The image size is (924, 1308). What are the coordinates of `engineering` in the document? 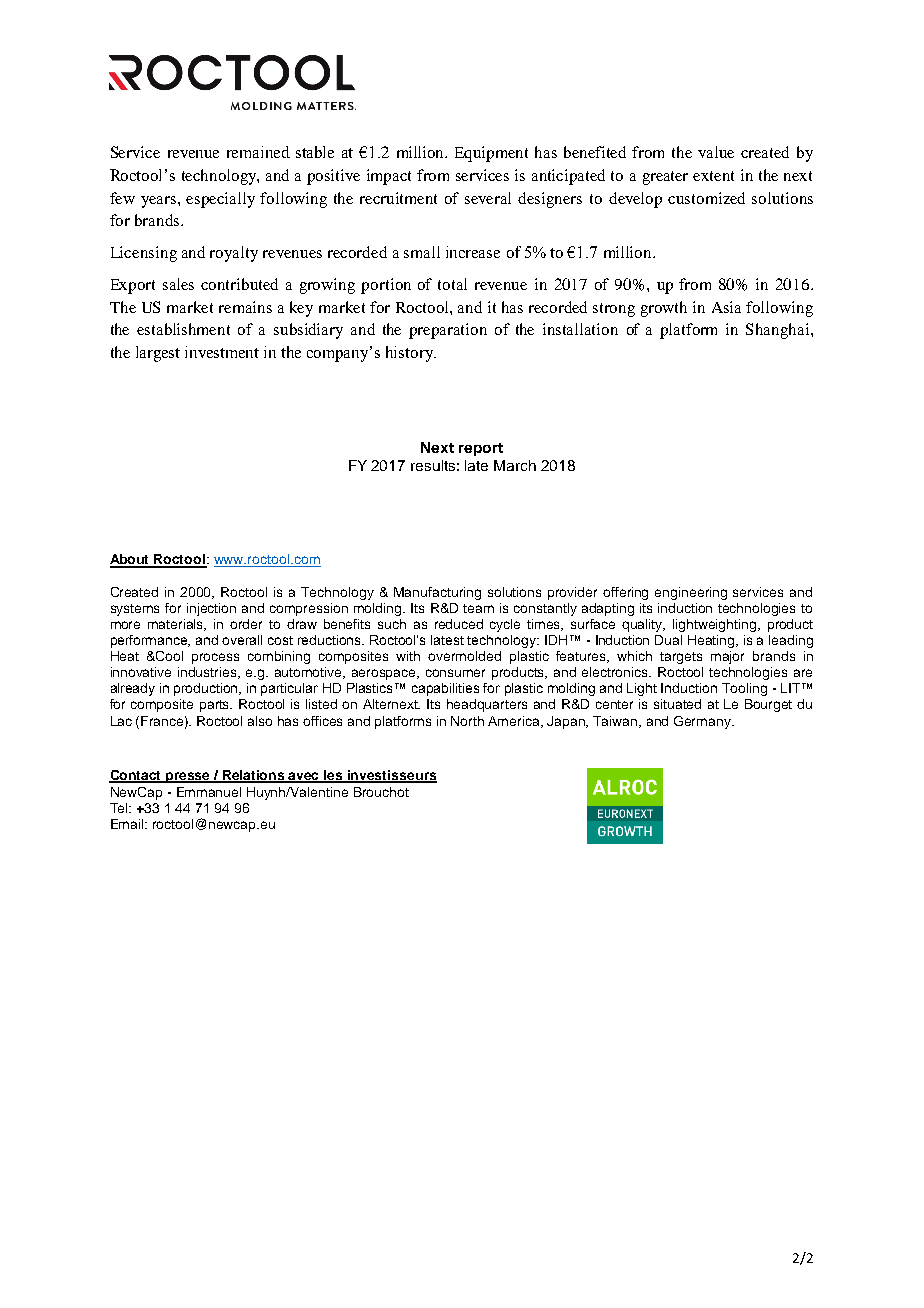 It's located at (691, 593).
